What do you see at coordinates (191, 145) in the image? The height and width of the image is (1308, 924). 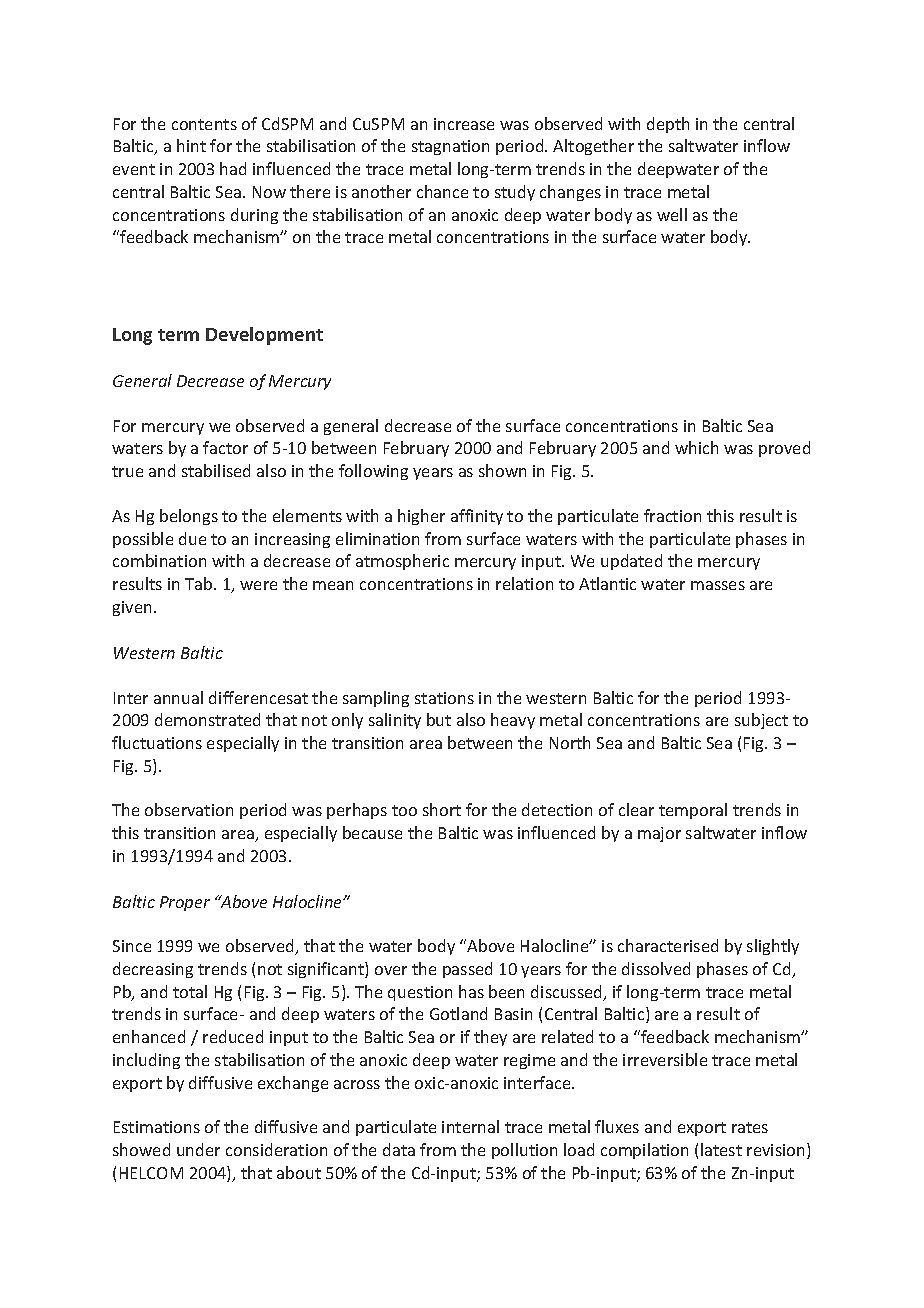 I see `hint` at bounding box center [191, 145].
